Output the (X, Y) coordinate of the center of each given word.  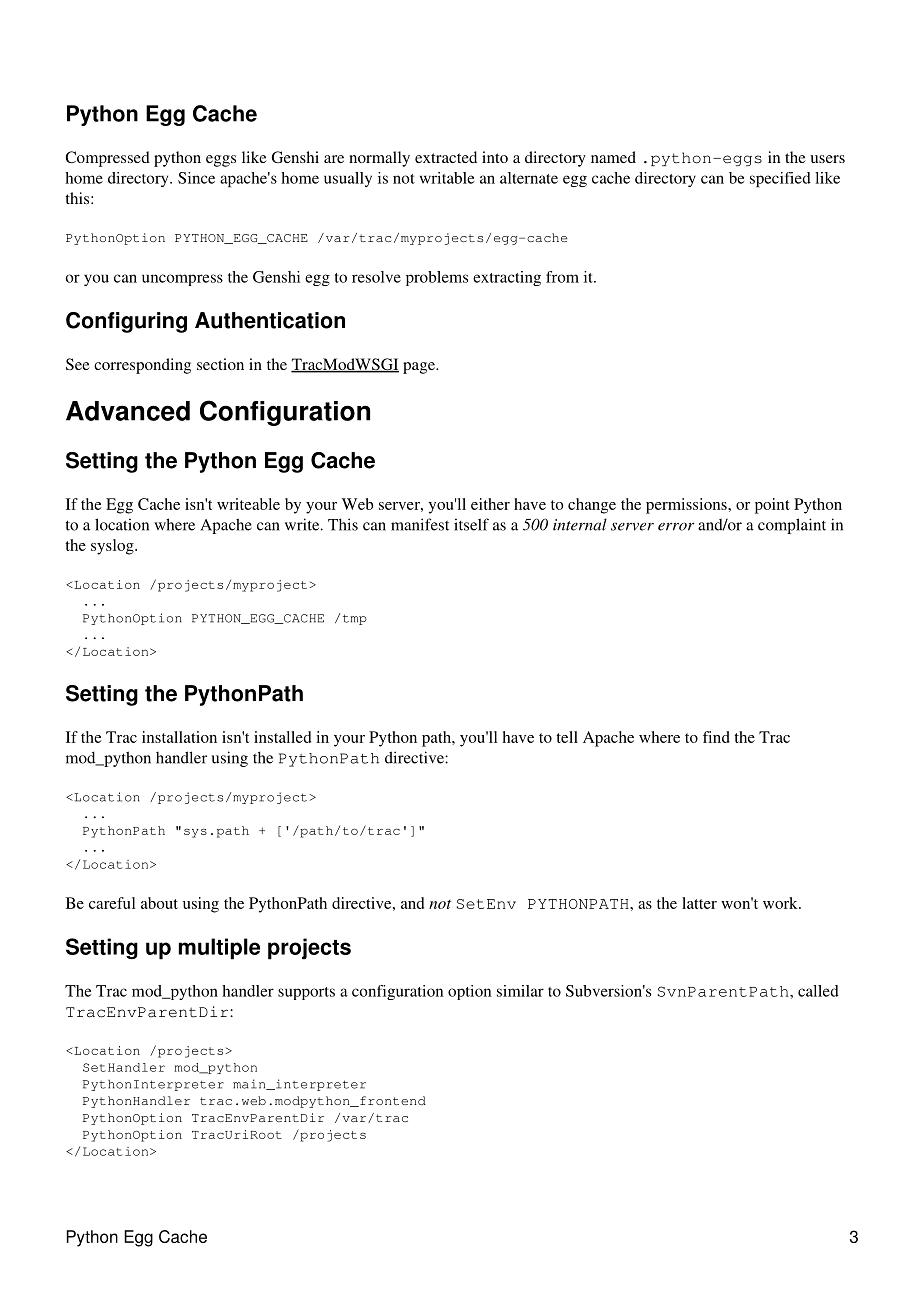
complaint (792, 526)
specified (780, 180)
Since (196, 178)
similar (520, 991)
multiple (219, 949)
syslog (113, 547)
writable (447, 178)
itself (471, 524)
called (818, 991)
